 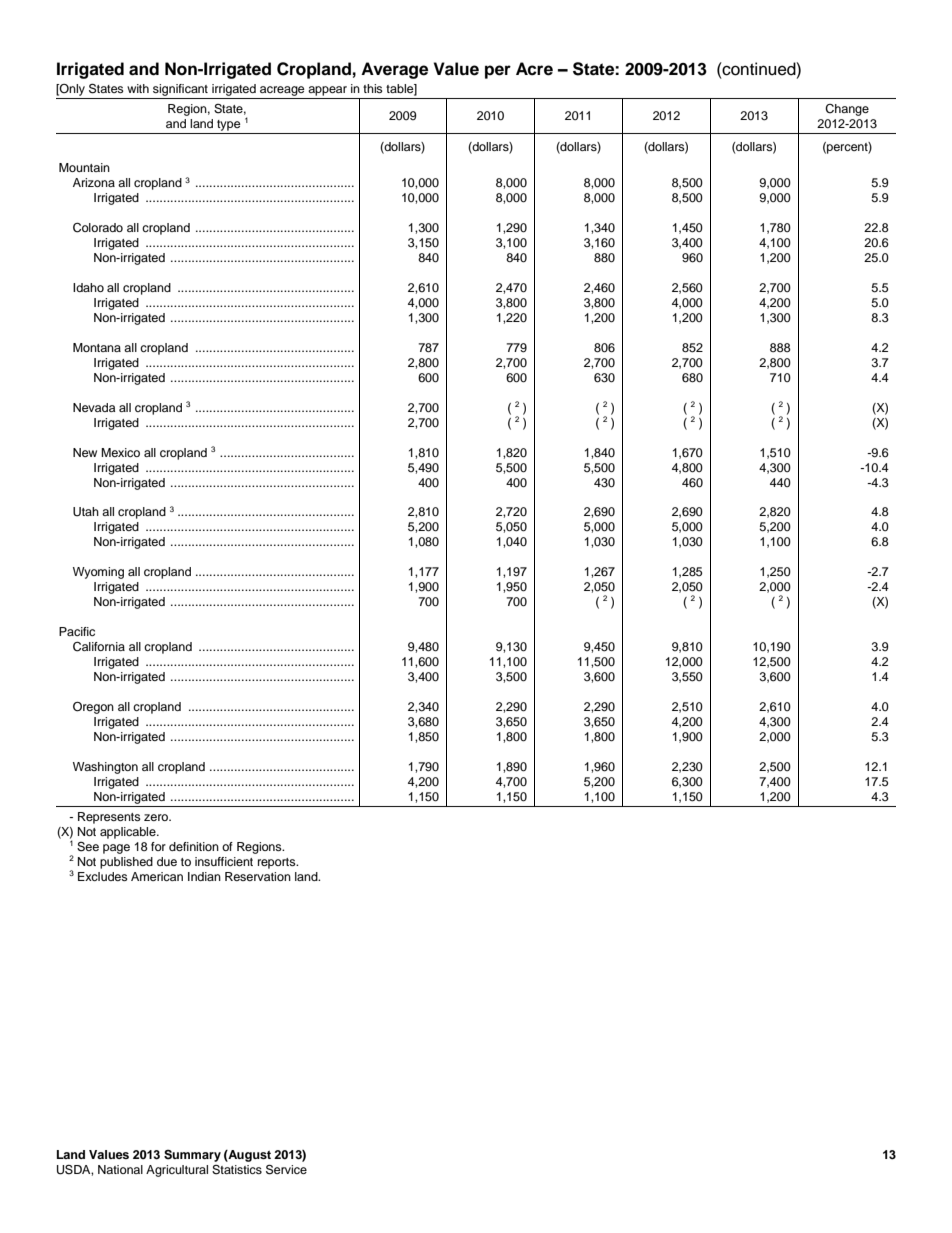 What do you see at coordinates (180, 90) in the document?
I see `significant` at bounding box center [180, 90].
